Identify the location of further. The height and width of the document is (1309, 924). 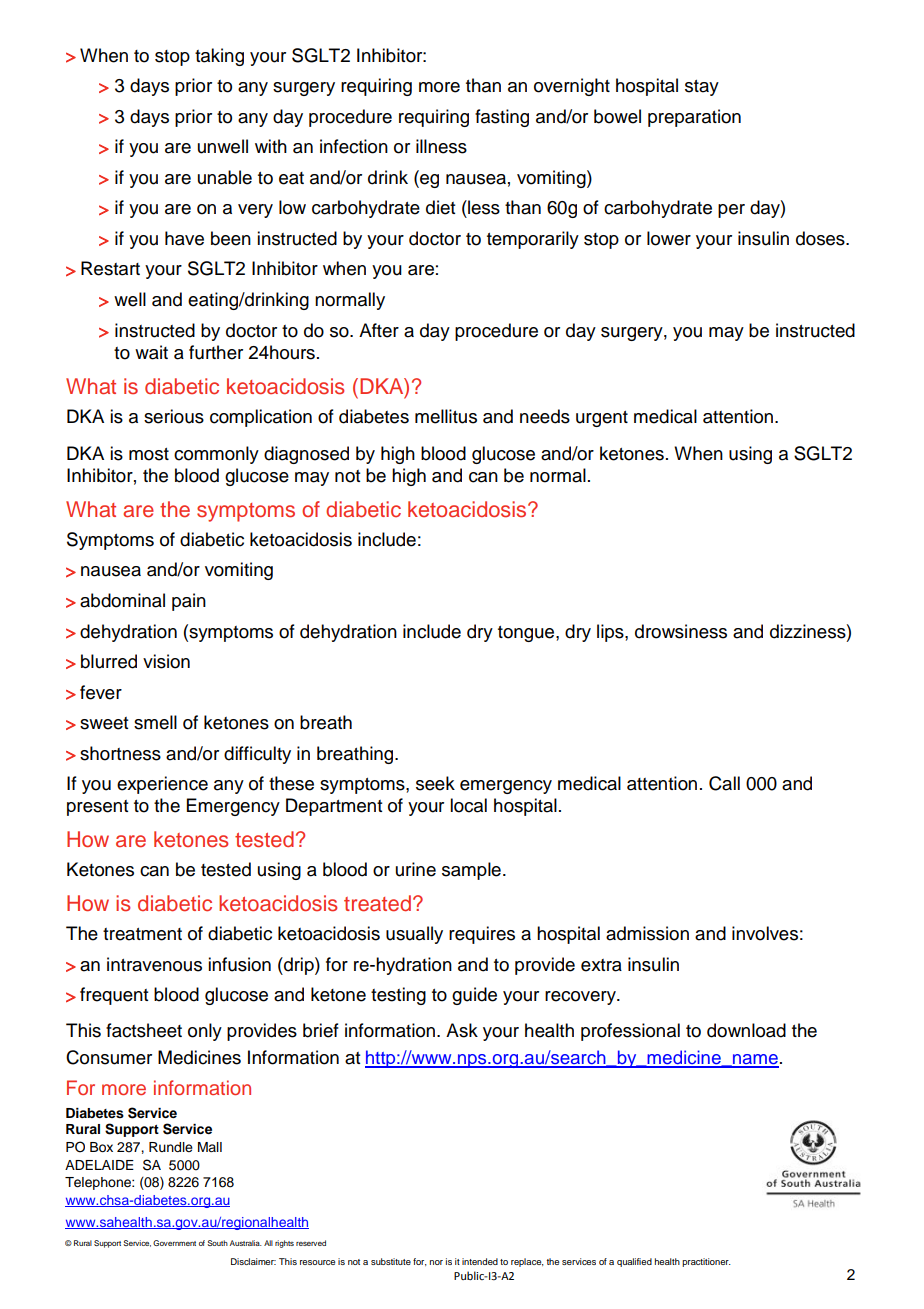
(216, 352).
